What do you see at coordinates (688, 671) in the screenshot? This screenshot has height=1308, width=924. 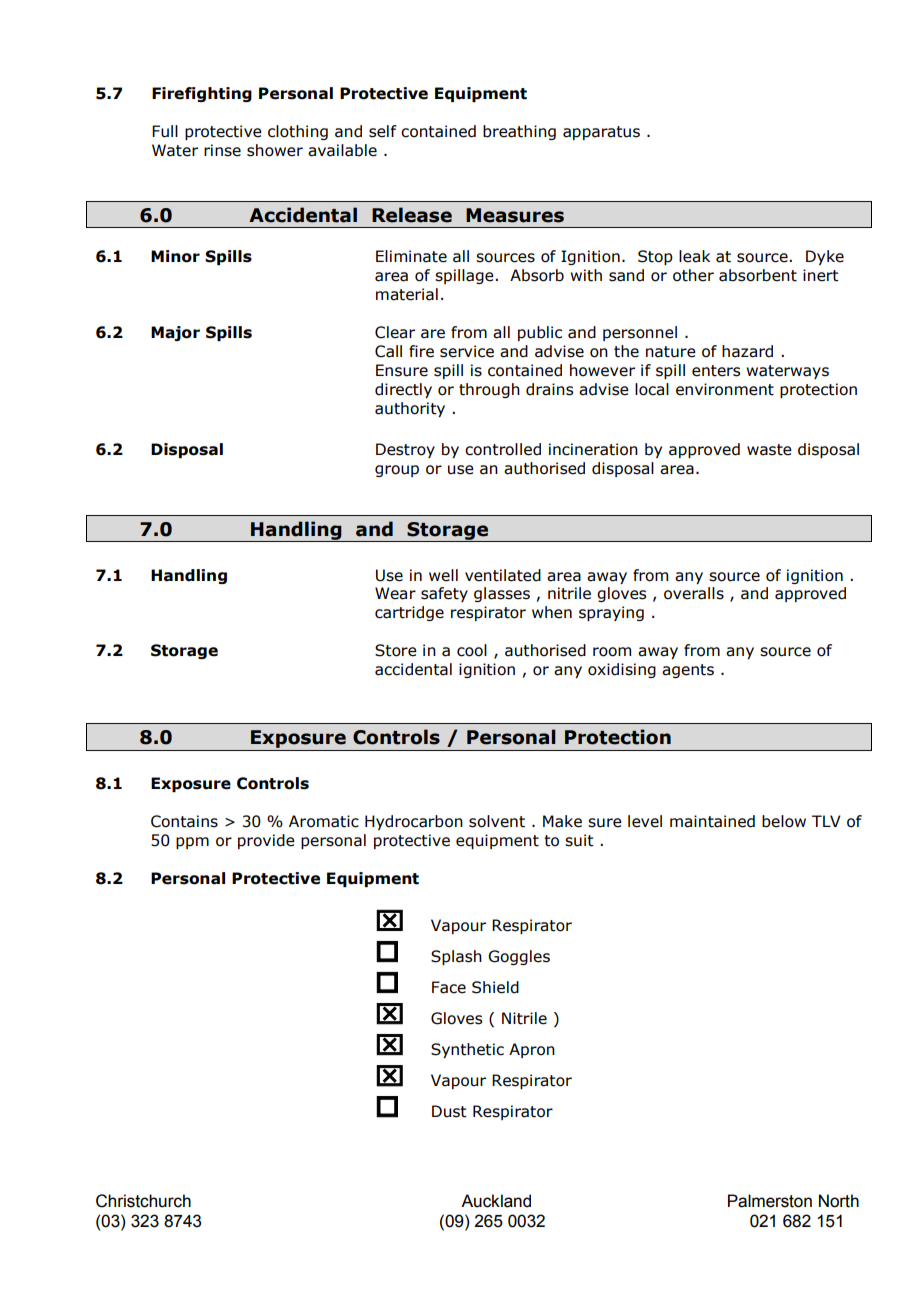 I see `agents` at bounding box center [688, 671].
